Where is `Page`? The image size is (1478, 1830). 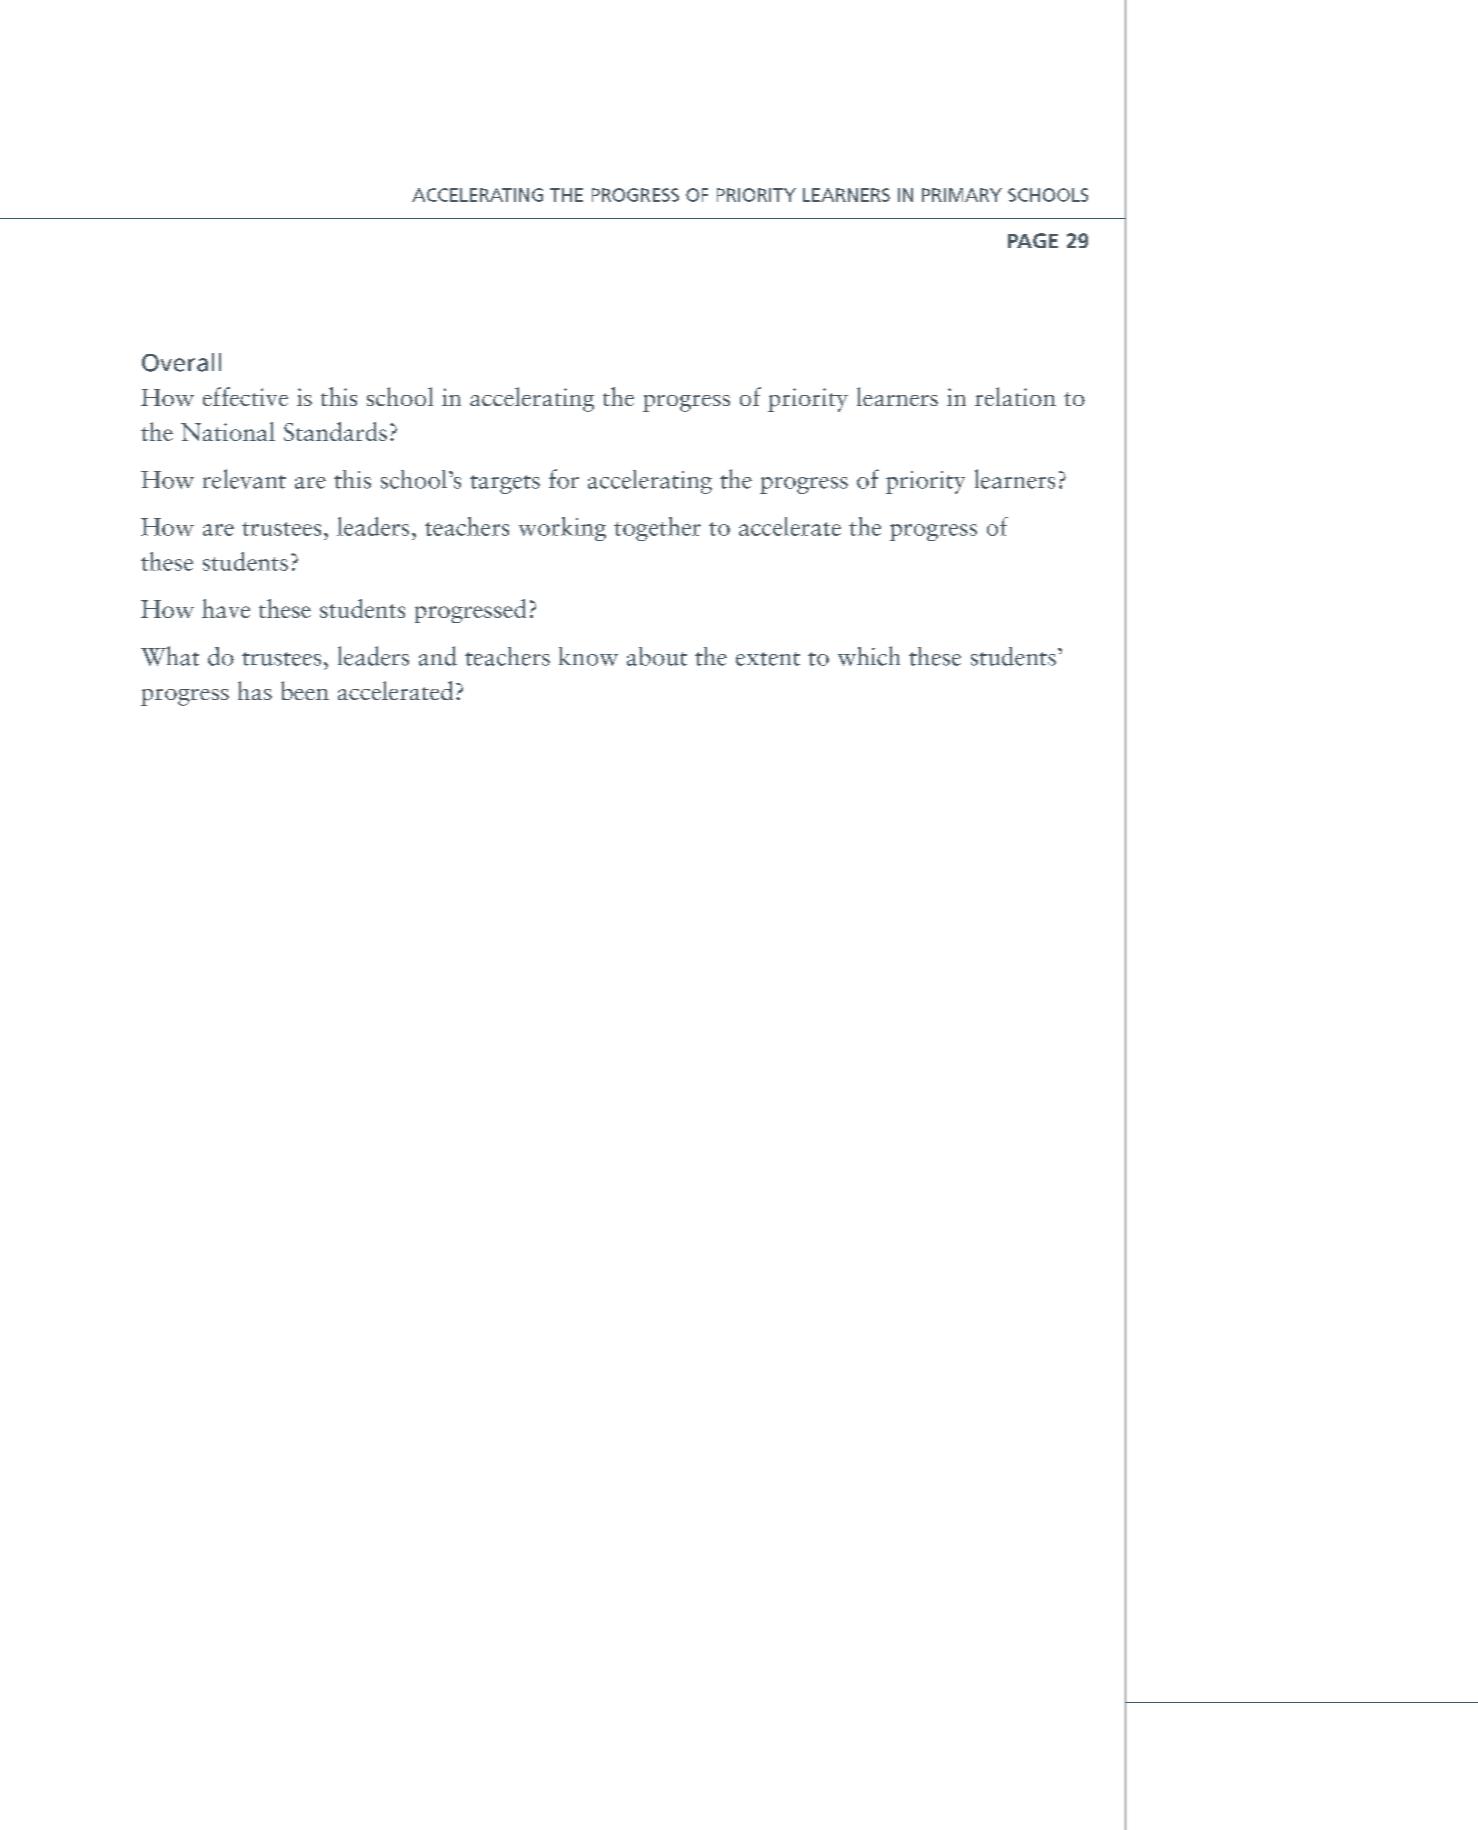
Page is located at coordinates (1033, 240).
